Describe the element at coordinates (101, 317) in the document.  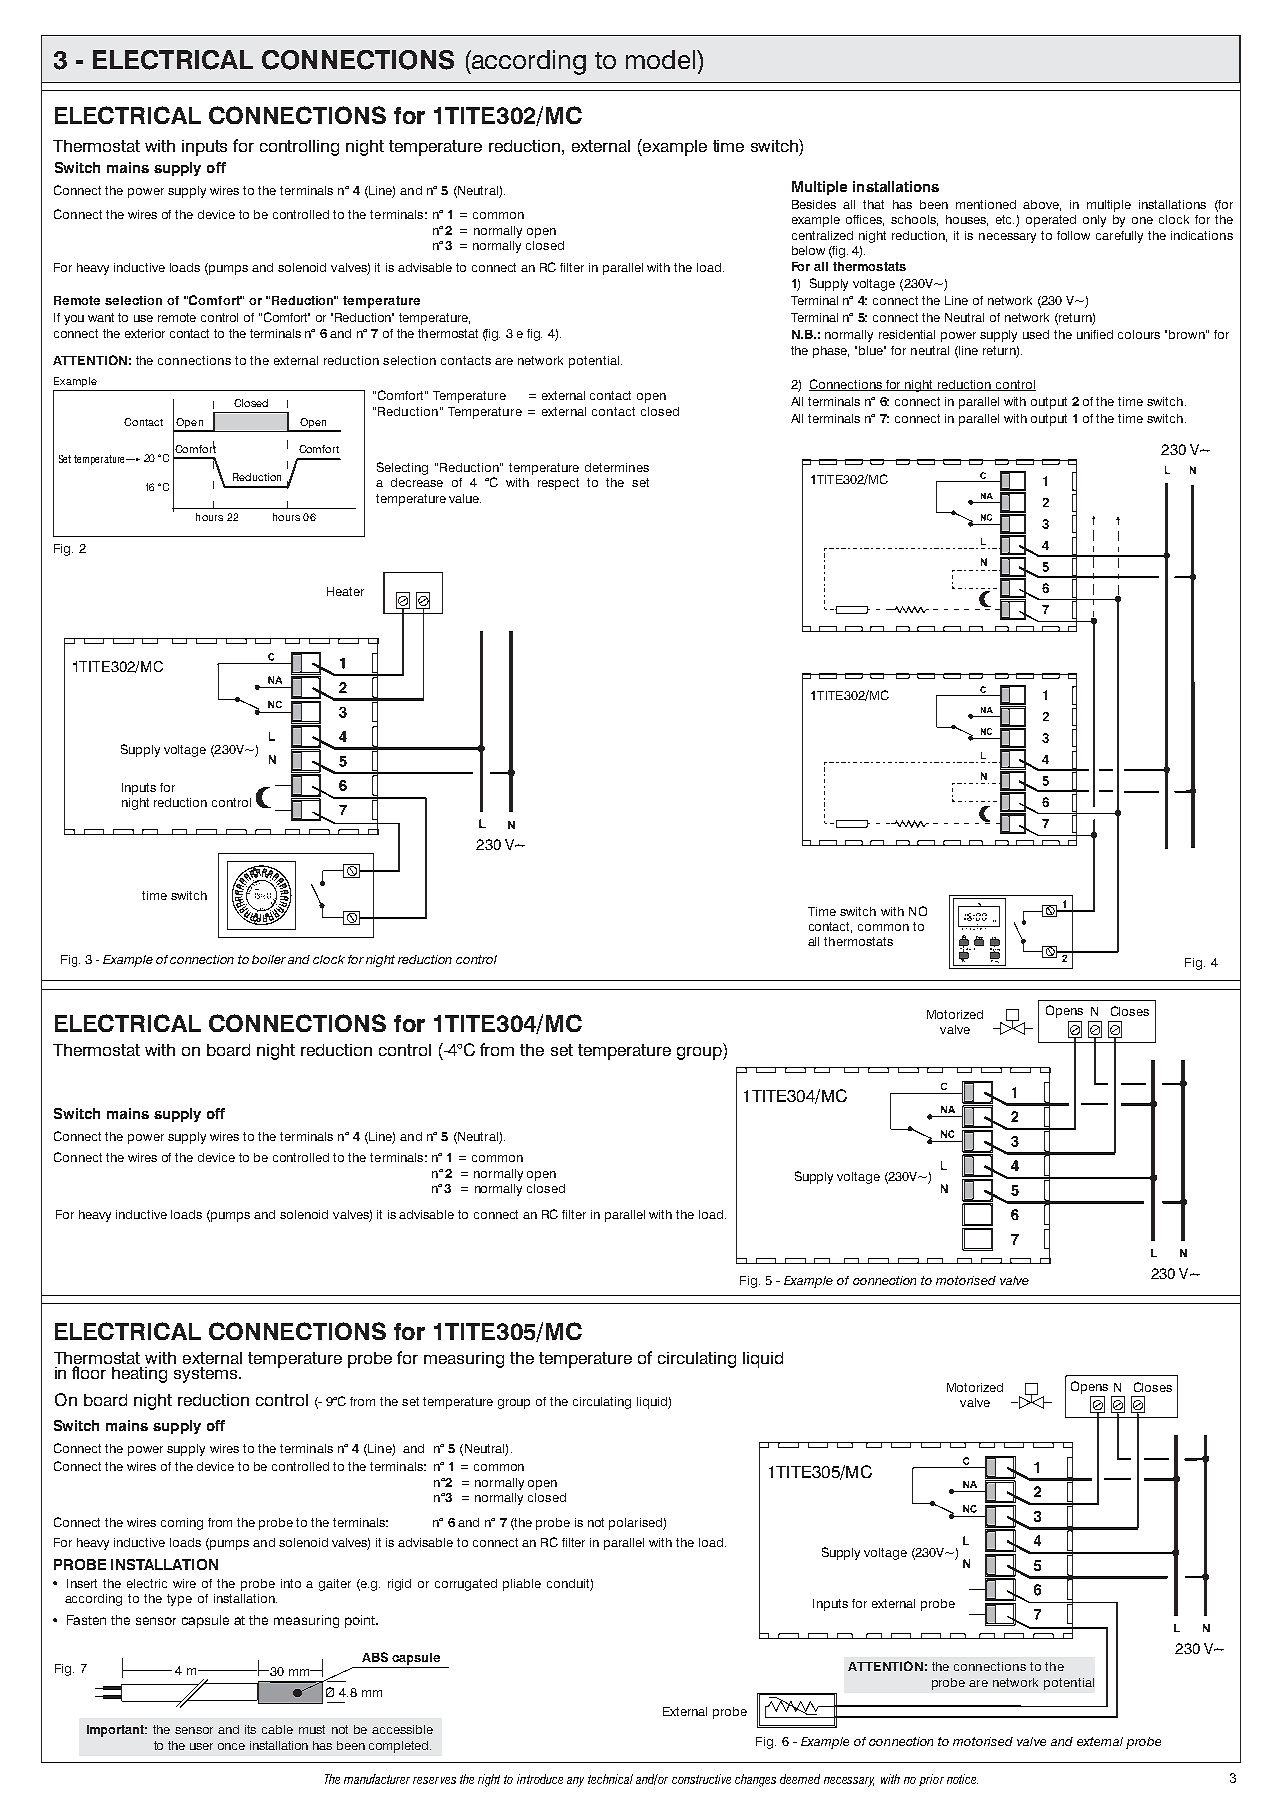
I see `want` at that location.
